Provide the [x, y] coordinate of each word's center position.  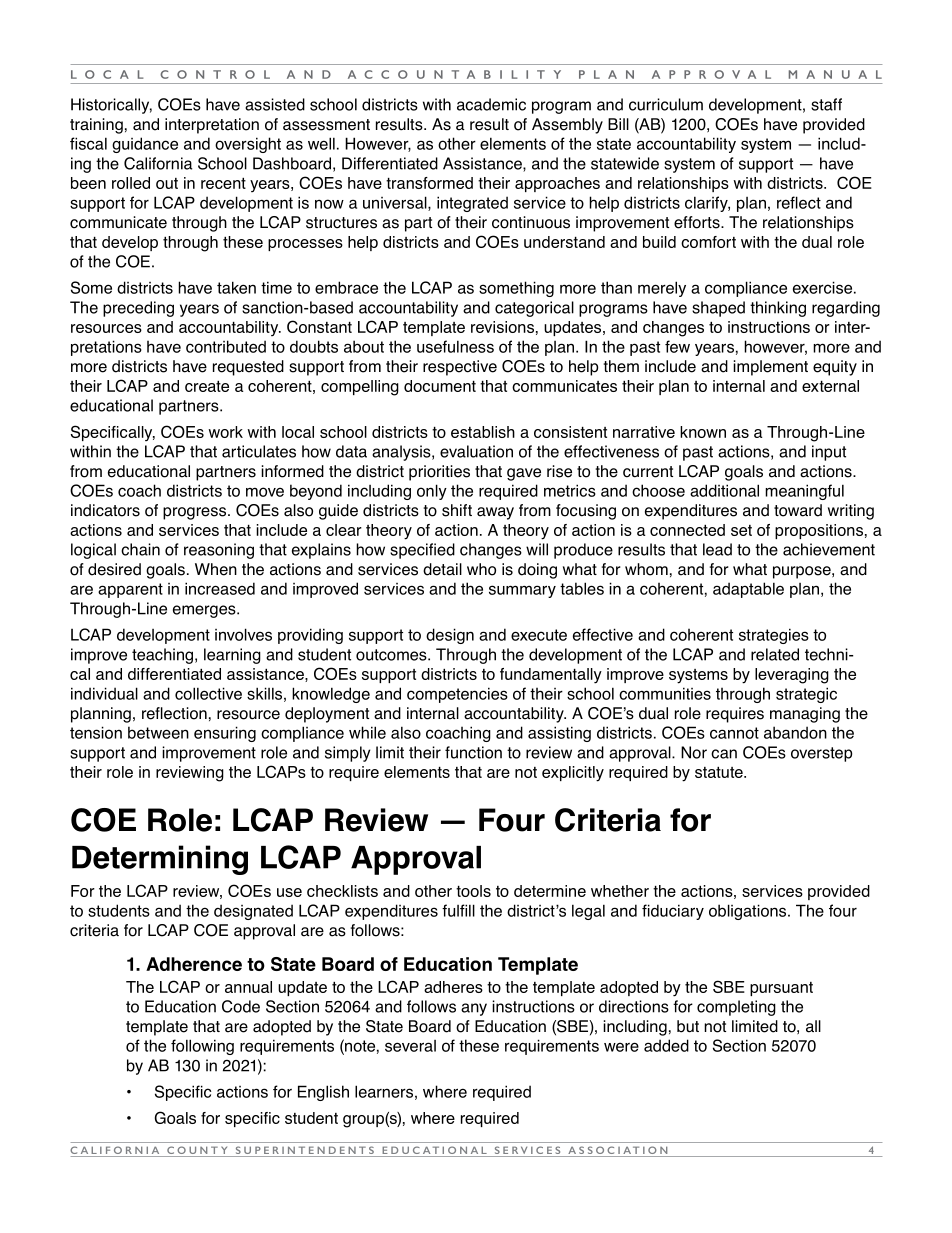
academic [491, 104]
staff [826, 104]
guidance [145, 145]
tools [473, 891]
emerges [205, 611]
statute [720, 772]
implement [770, 368]
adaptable [748, 590]
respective [460, 368]
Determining [160, 860]
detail [442, 569]
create [207, 386]
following [202, 1047]
